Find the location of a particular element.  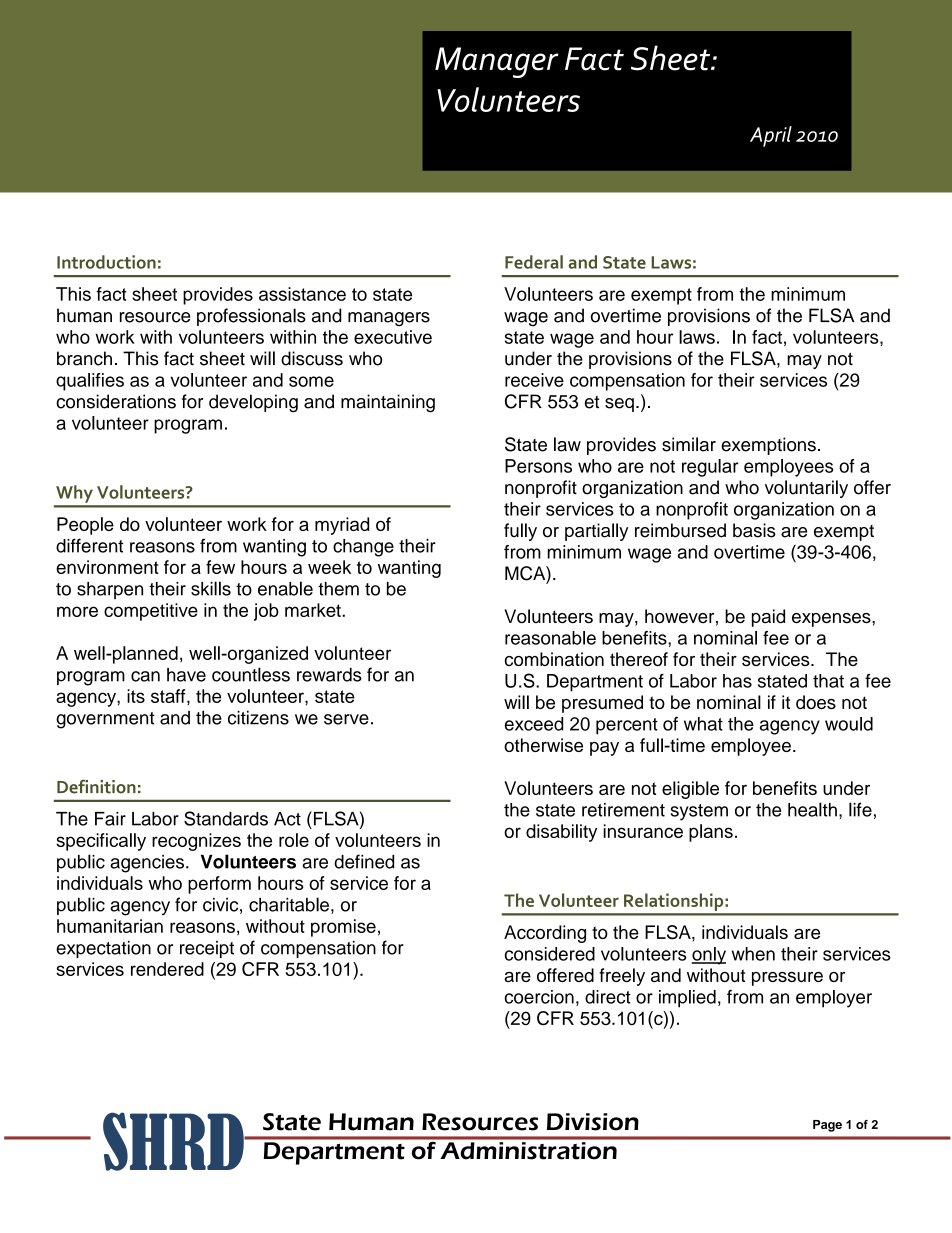

rendered is located at coordinates (167, 969).
